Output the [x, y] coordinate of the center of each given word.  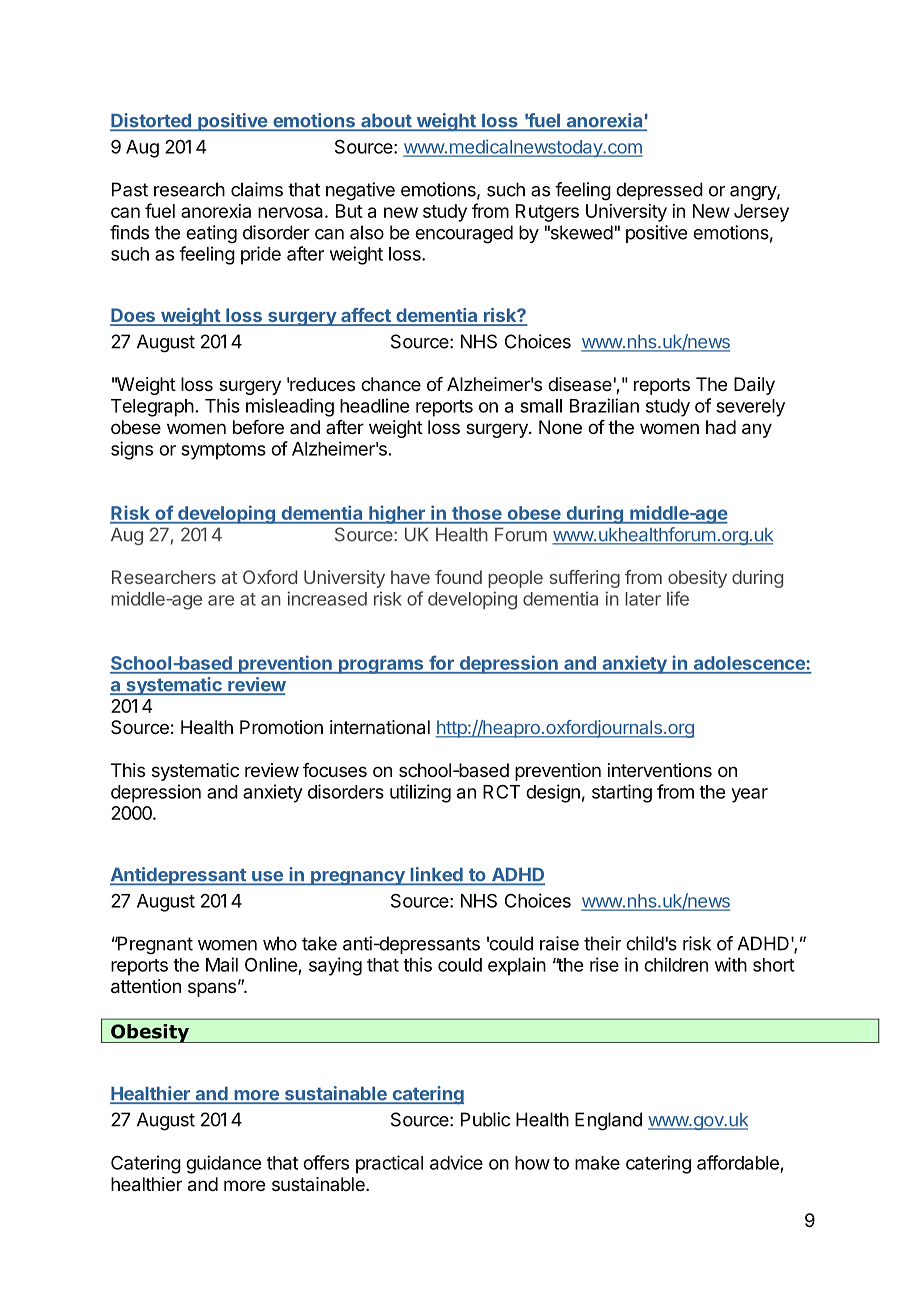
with [731, 964]
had [721, 427]
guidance [223, 1164]
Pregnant [154, 945]
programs [381, 666]
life [678, 598]
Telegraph [152, 408]
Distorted [151, 121]
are [221, 600]
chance [391, 384]
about [386, 122]
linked [436, 875]
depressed [659, 191]
